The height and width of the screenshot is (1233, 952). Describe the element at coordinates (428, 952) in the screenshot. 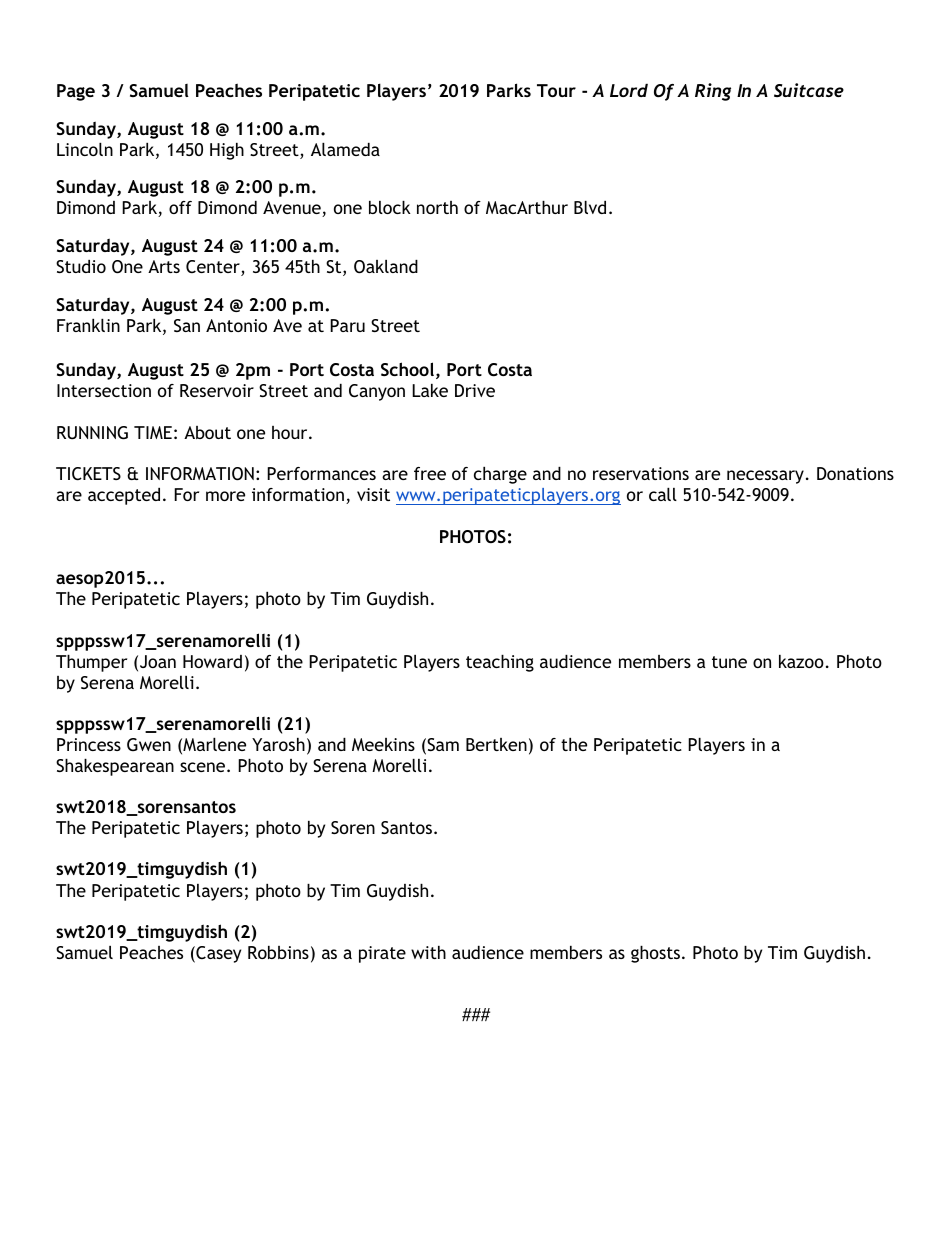

I see `with` at that location.
